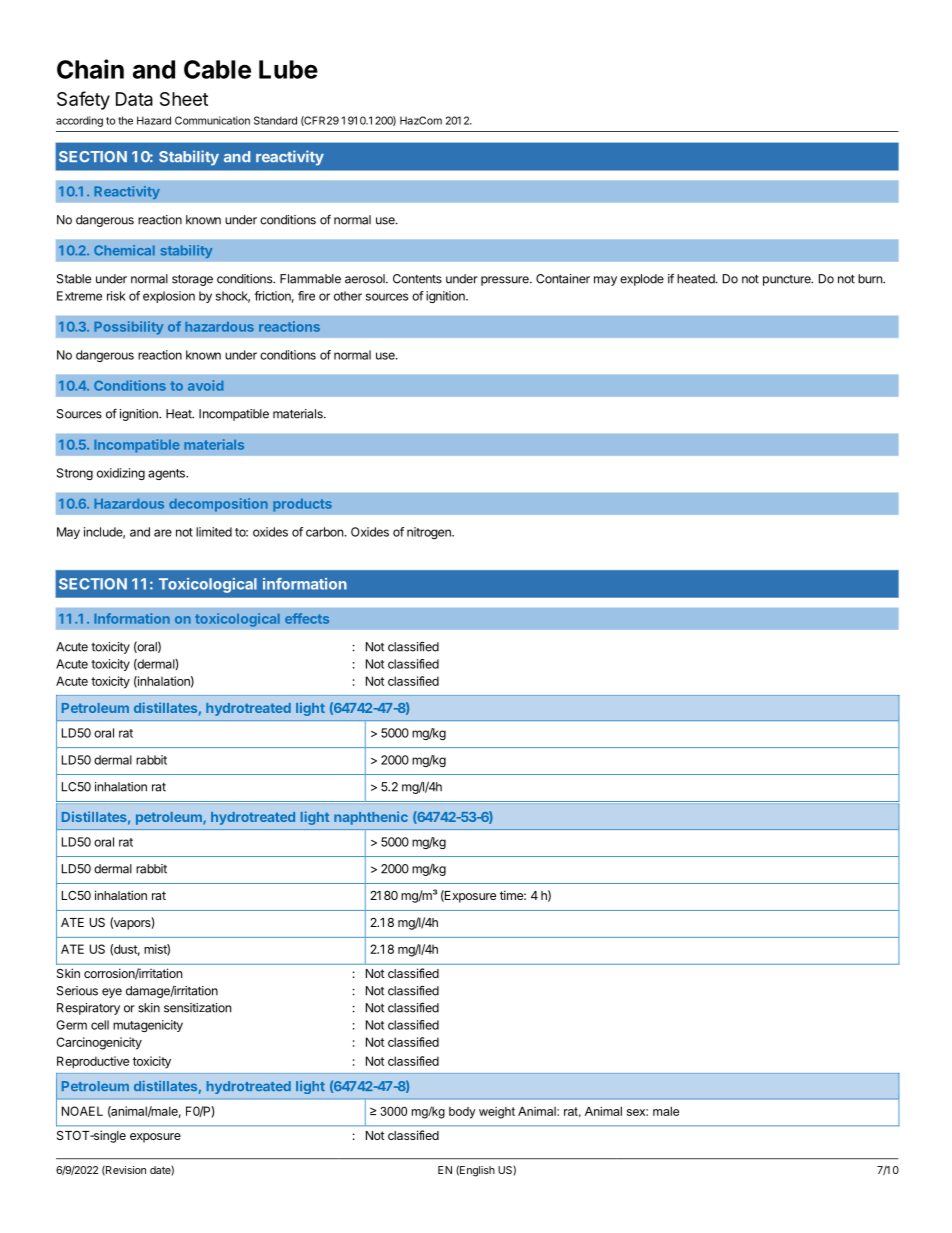 The width and height of the page is (952, 1233). What do you see at coordinates (184, 99) in the page?
I see `Sheet` at bounding box center [184, 99].
